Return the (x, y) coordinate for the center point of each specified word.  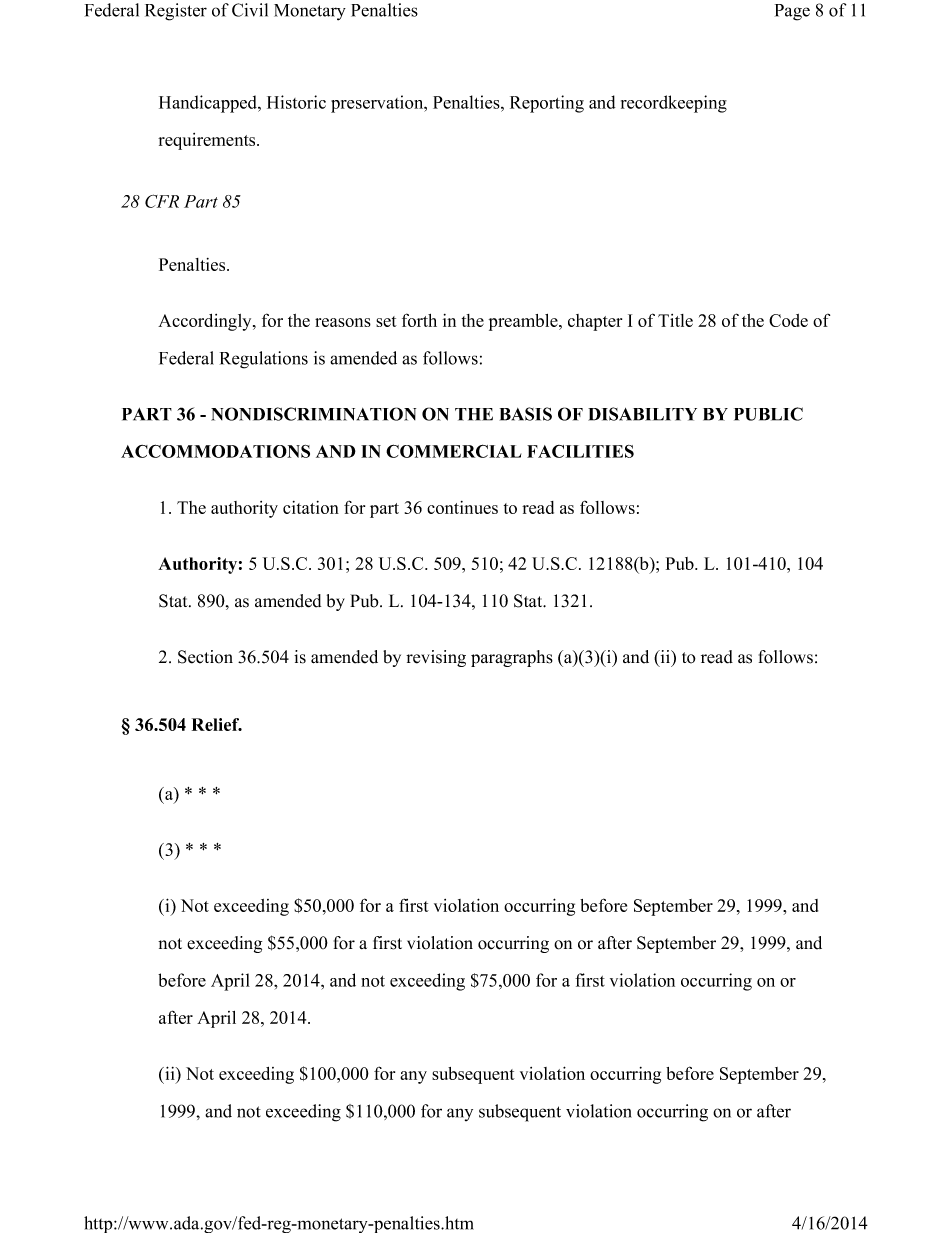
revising (436, 658)
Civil (250, 10)
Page (792, 12)
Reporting (547, 104)
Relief (217, 724)
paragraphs (512, 658)
